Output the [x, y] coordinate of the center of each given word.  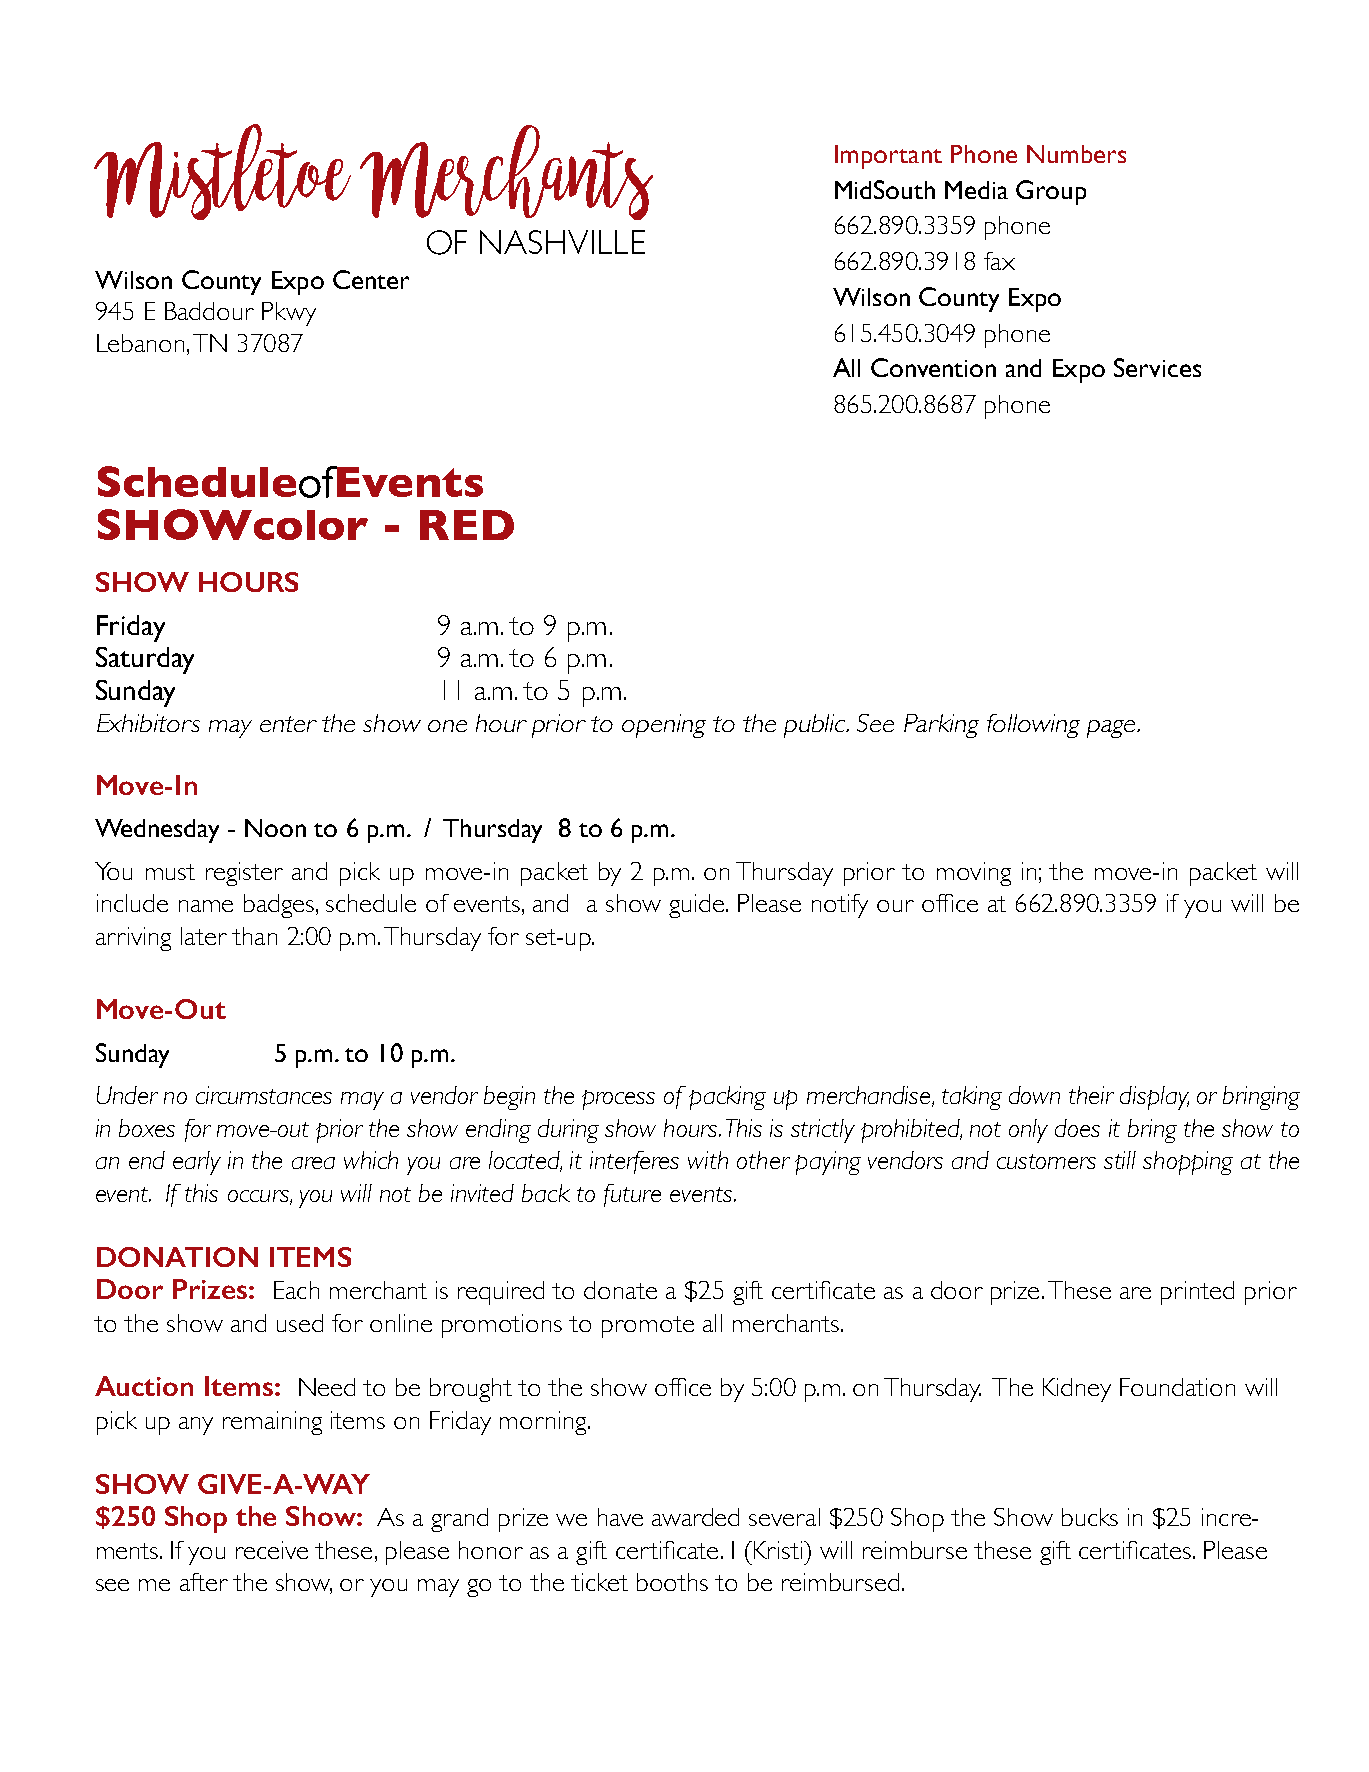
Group [1051, 192]
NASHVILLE [562, 242]
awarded [695, 1517]
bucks [1090, 1517]
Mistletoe [222, 172]
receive [272, 1550]
